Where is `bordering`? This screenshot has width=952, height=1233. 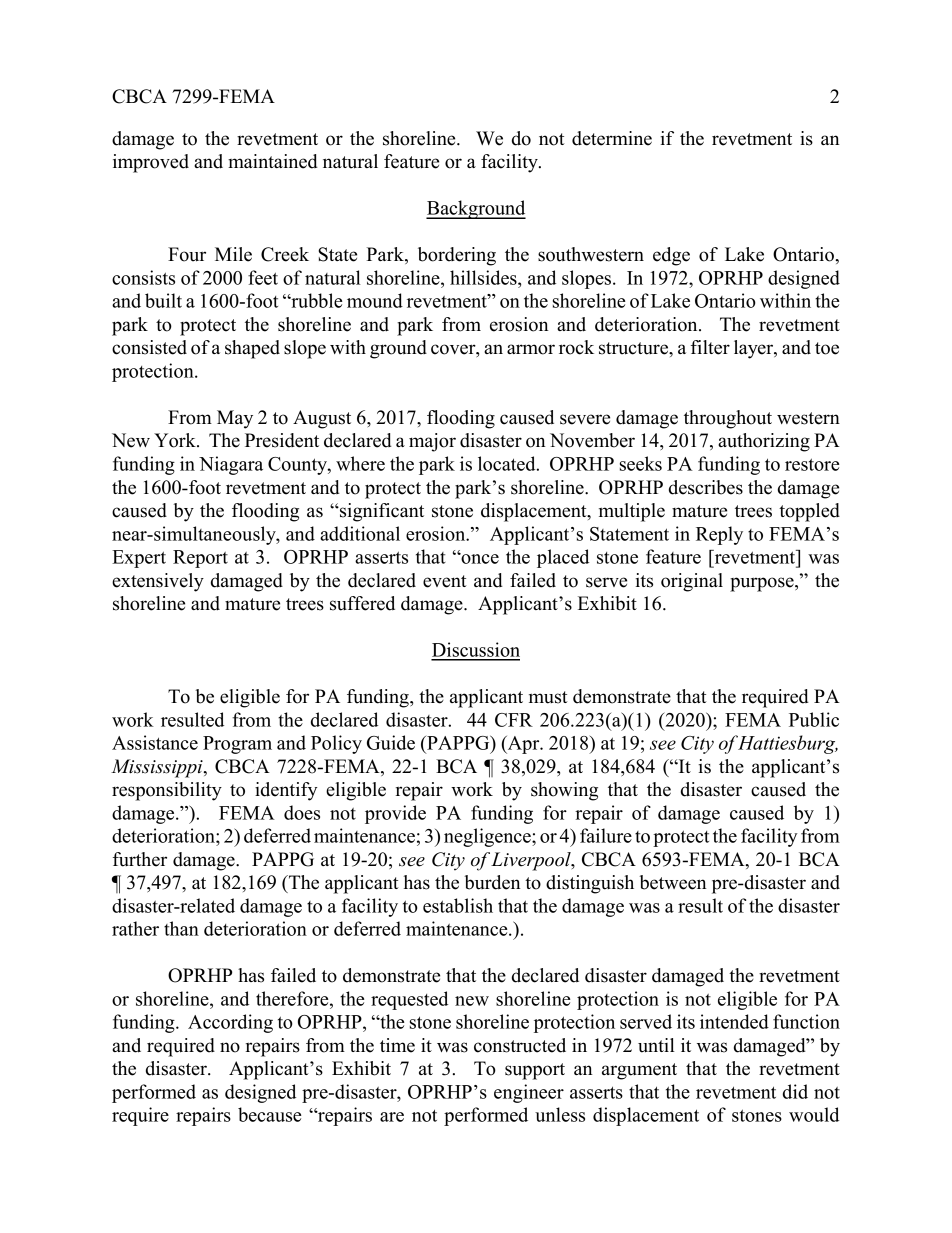
bordering is located at coordinates (457, 256).
